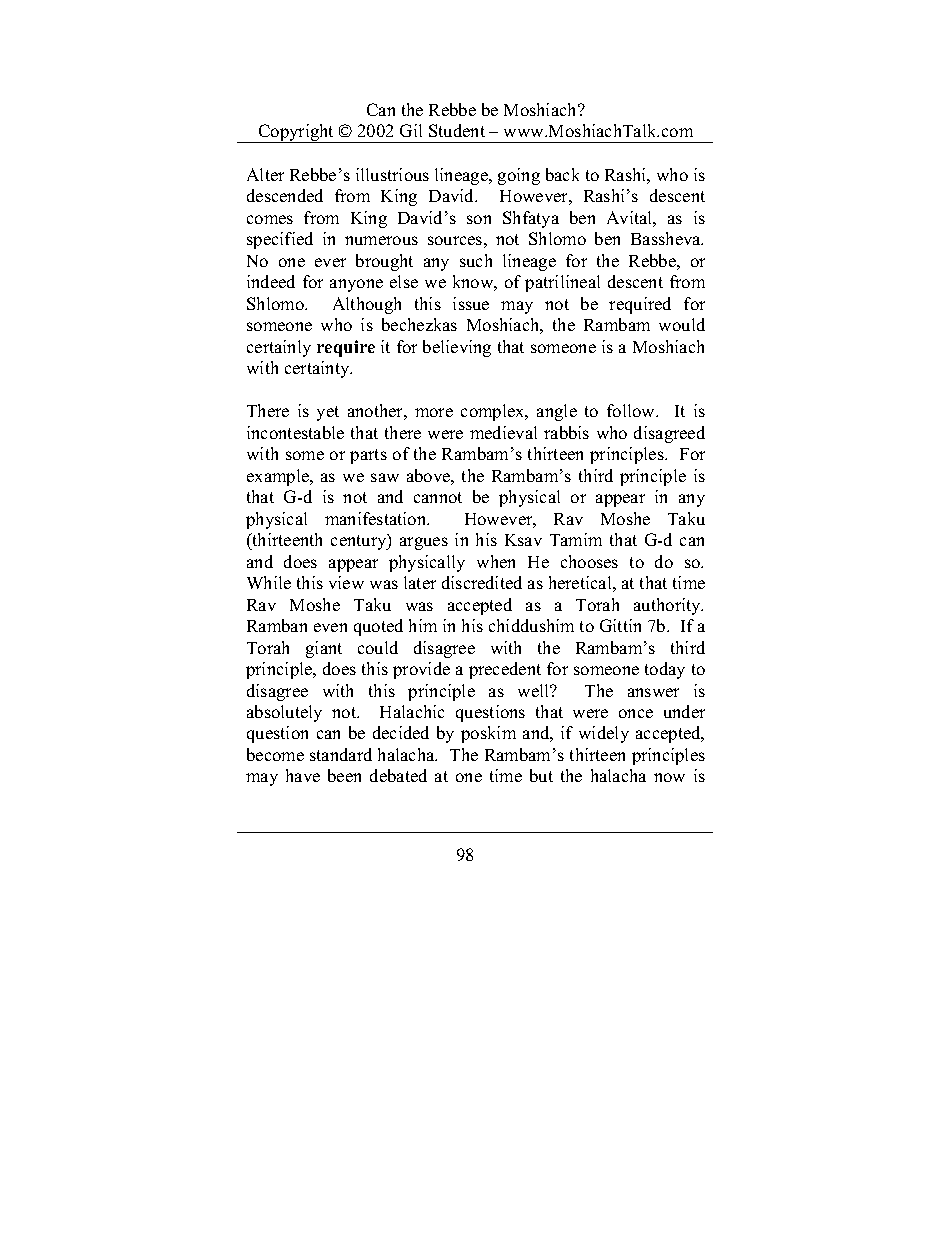  What do you see at coordinates (503, 432) in the screenshot?
I see `medieval` at bounding box center [503, 432].
